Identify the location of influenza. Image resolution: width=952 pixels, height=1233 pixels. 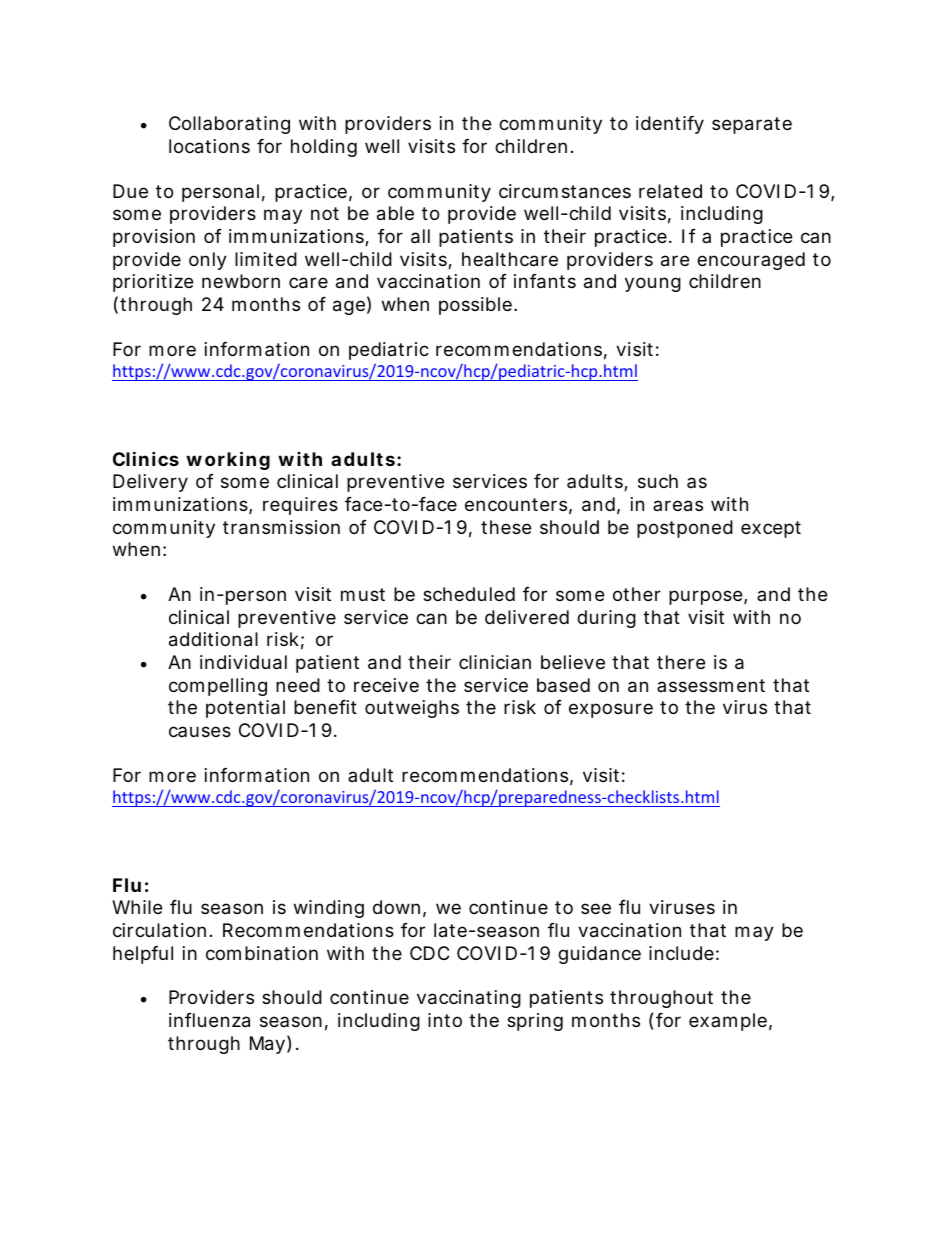
(209, 1020).
